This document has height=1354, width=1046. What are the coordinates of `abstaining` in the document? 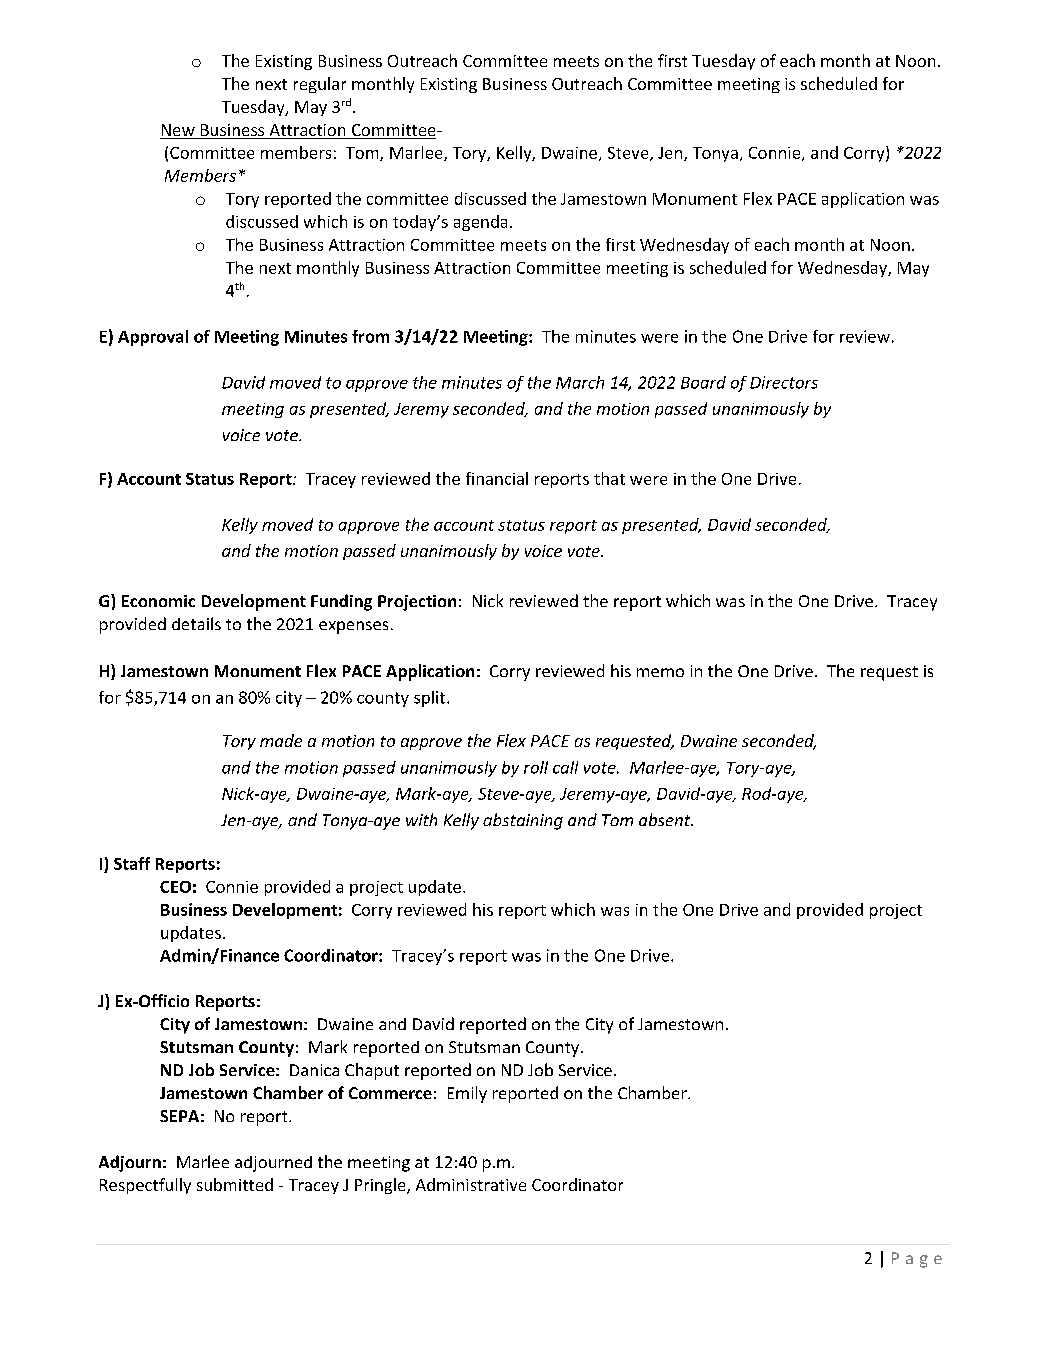 It's located at (523, 821).
